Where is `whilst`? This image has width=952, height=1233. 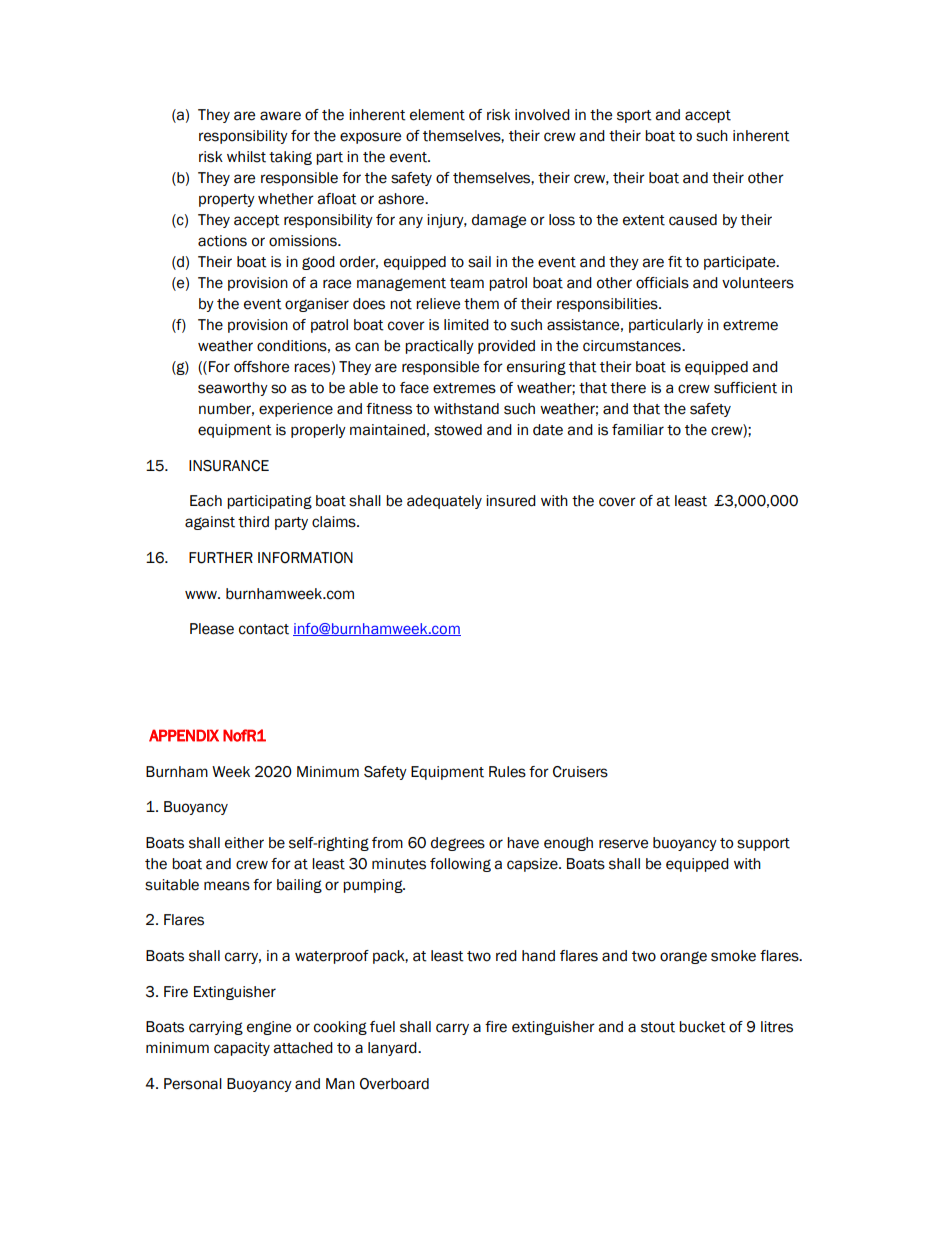
whilst is located at coordinates (246, 157).
